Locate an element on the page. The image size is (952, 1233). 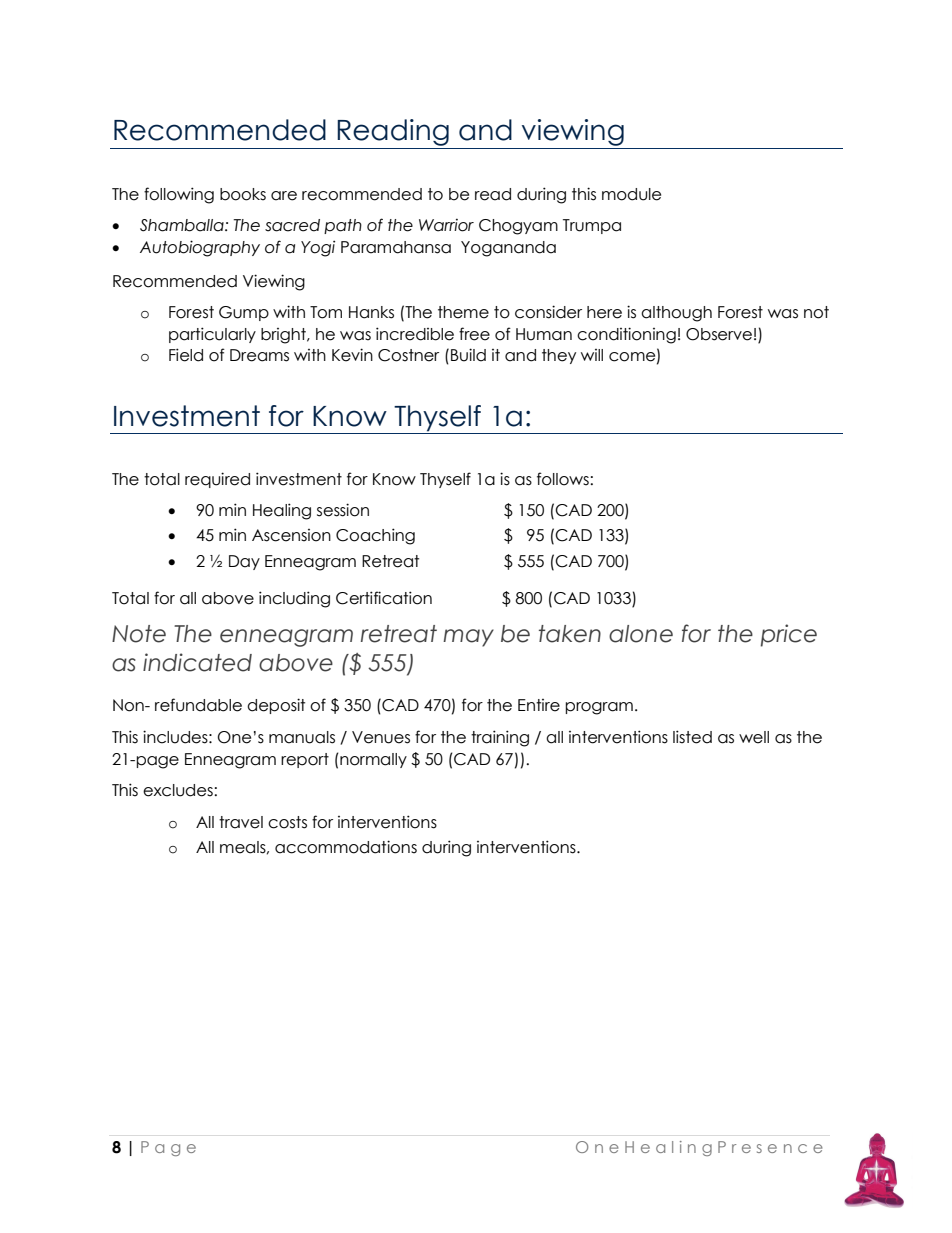
alone is located at coordinates (641, 634).
